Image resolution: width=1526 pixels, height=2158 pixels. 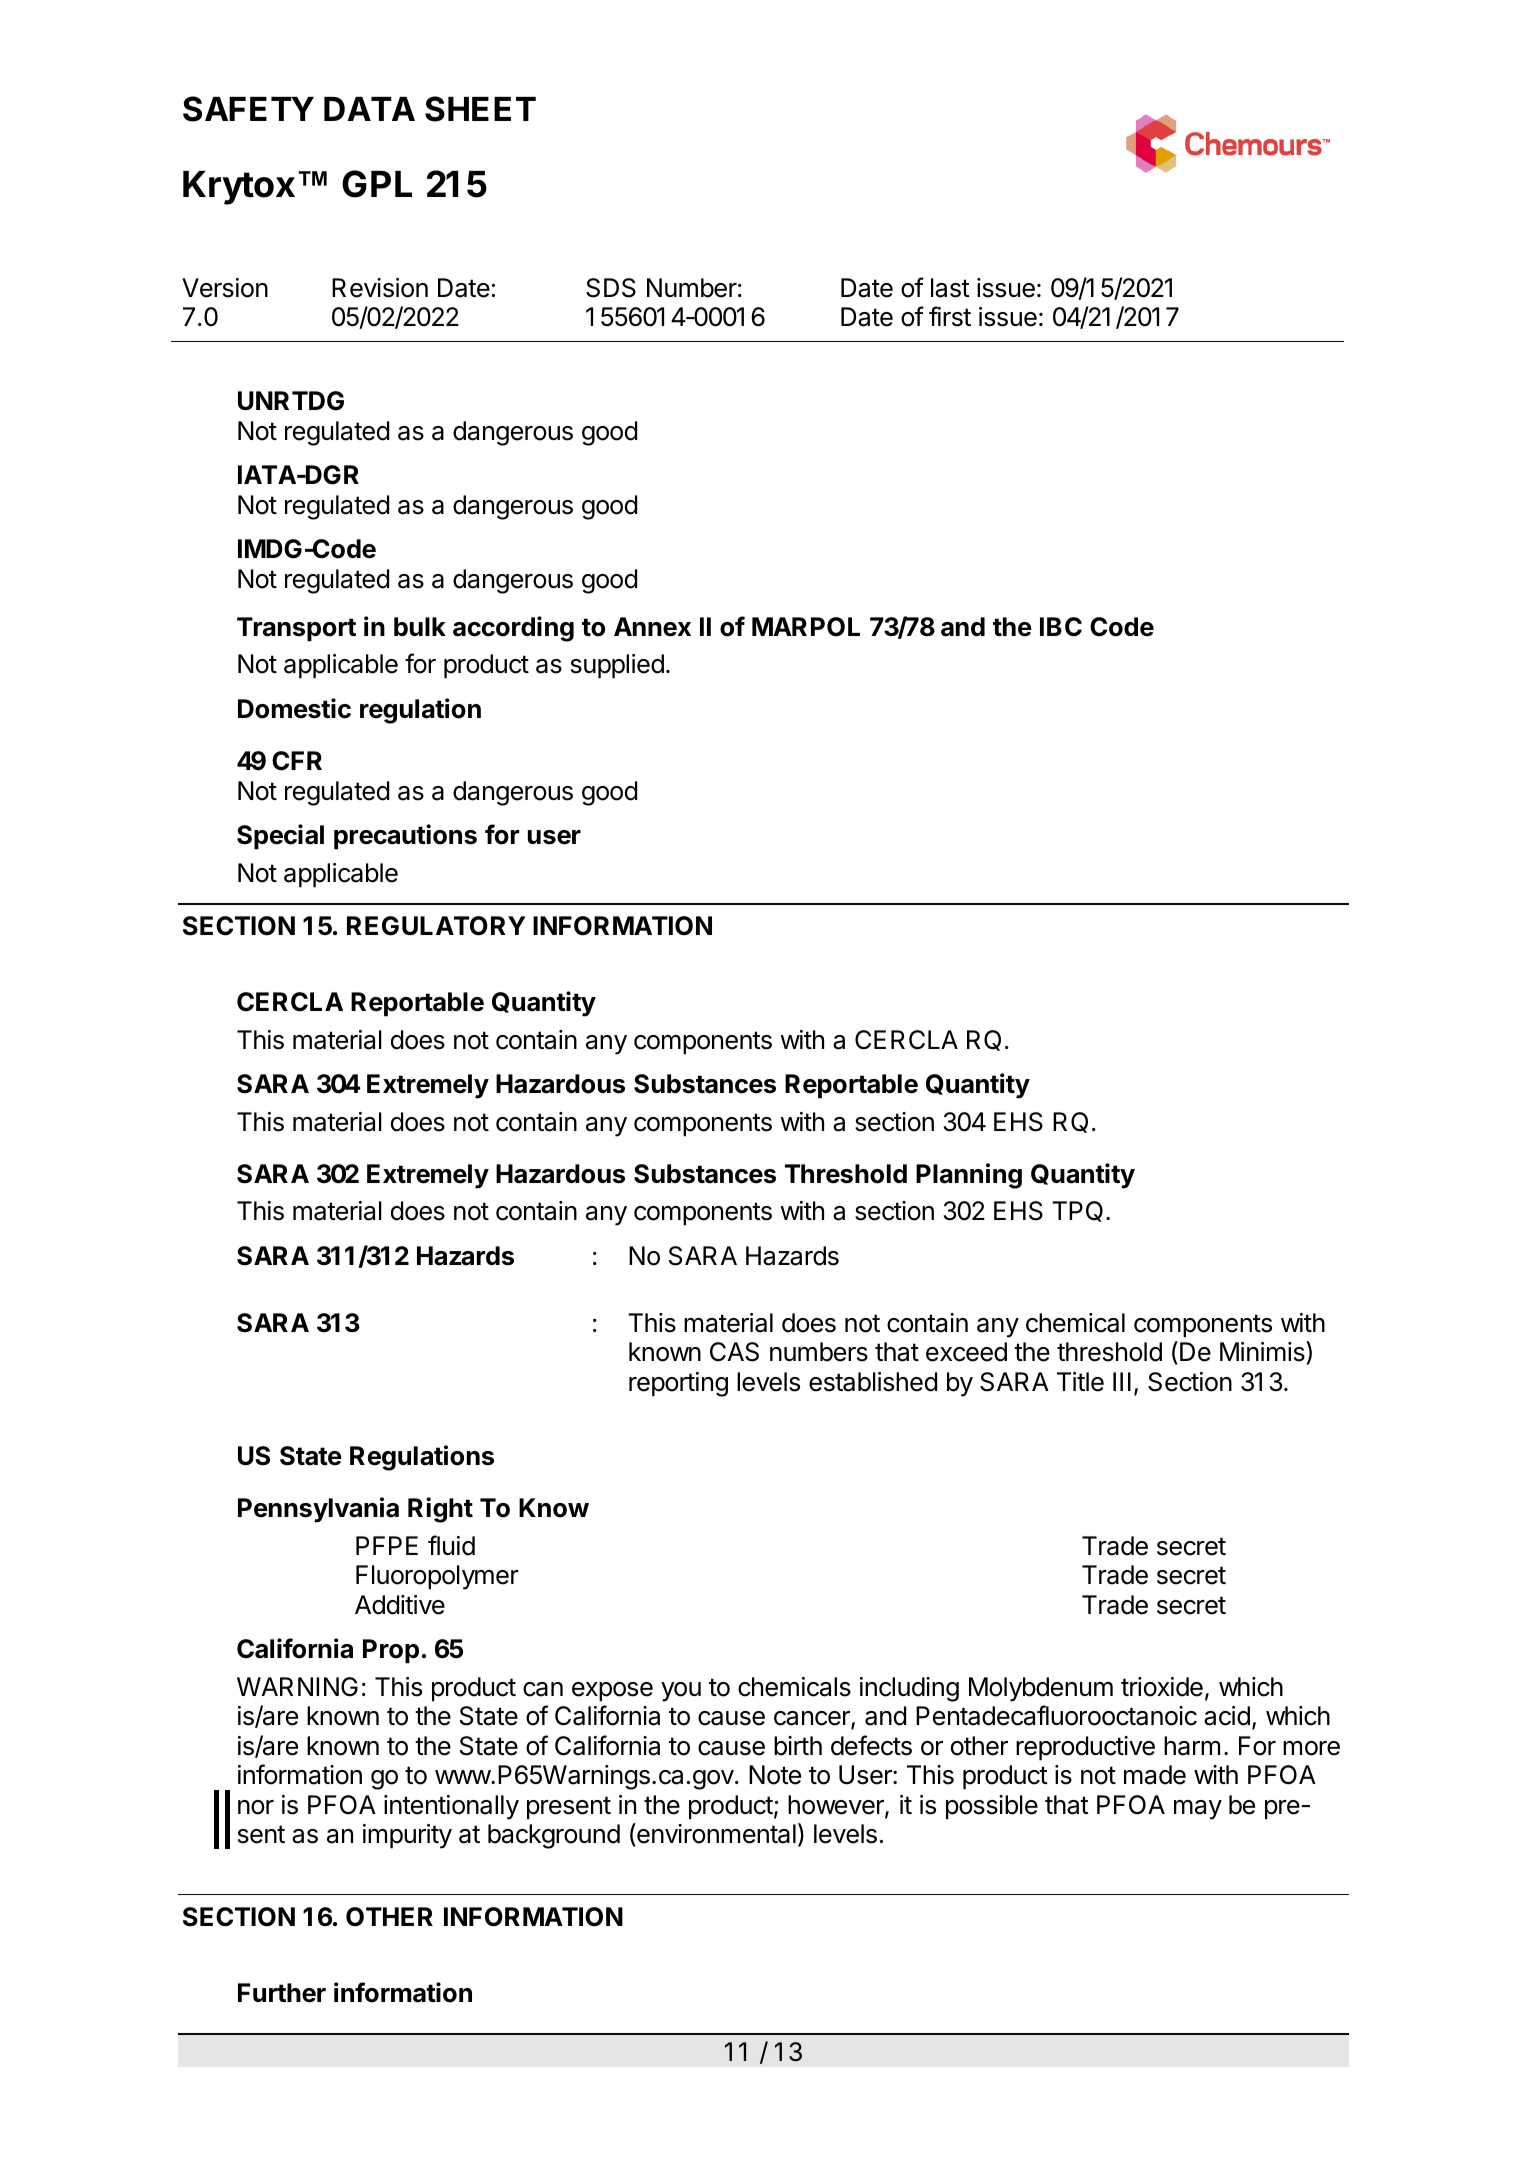 What do you see at coordinates (1122, 1381) in the screenshot?
I see `III` at bounding box center [1122, 1381].
